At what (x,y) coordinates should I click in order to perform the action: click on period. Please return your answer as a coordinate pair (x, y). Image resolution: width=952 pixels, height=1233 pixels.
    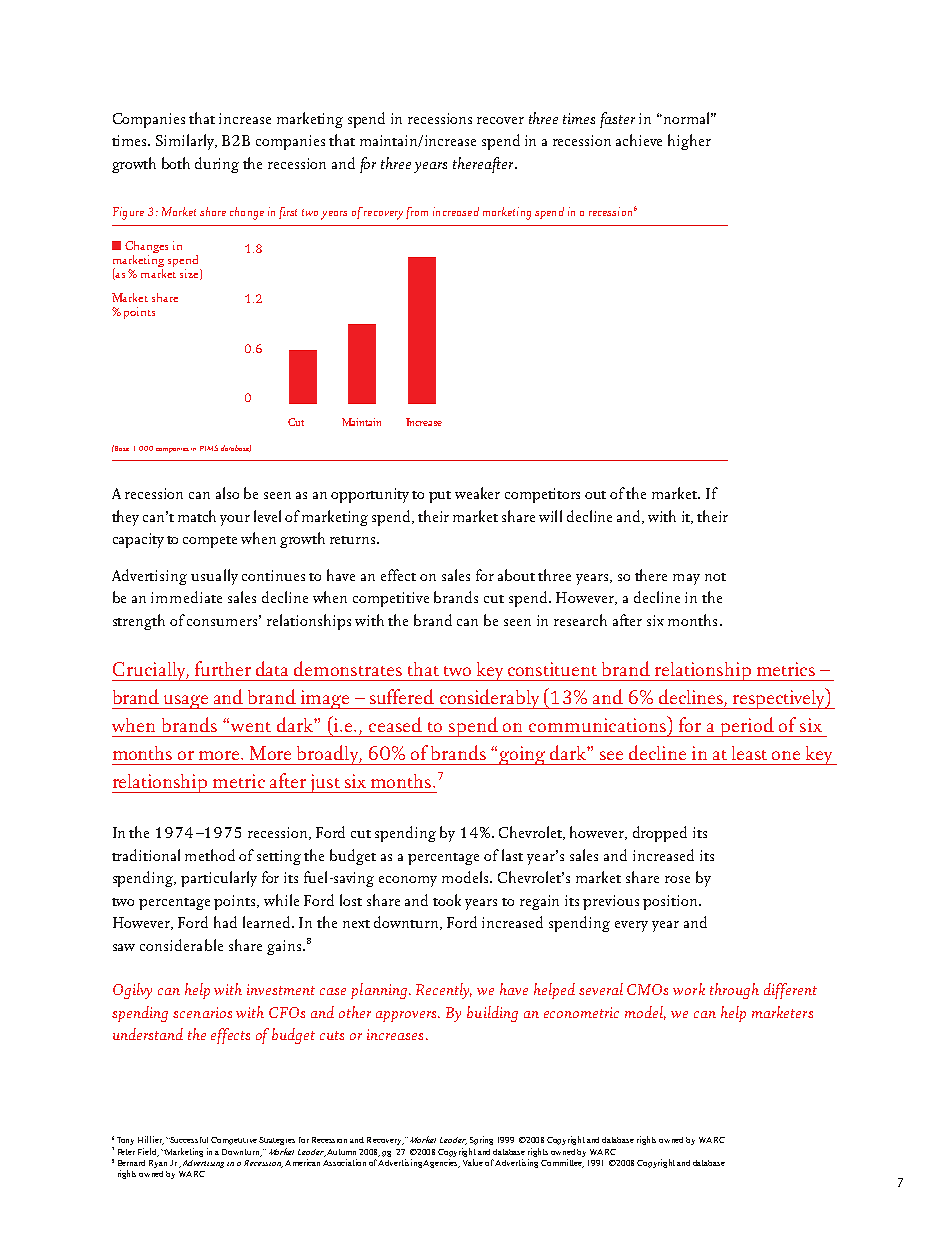
    Looking at the image, I should click on (747, 727).
